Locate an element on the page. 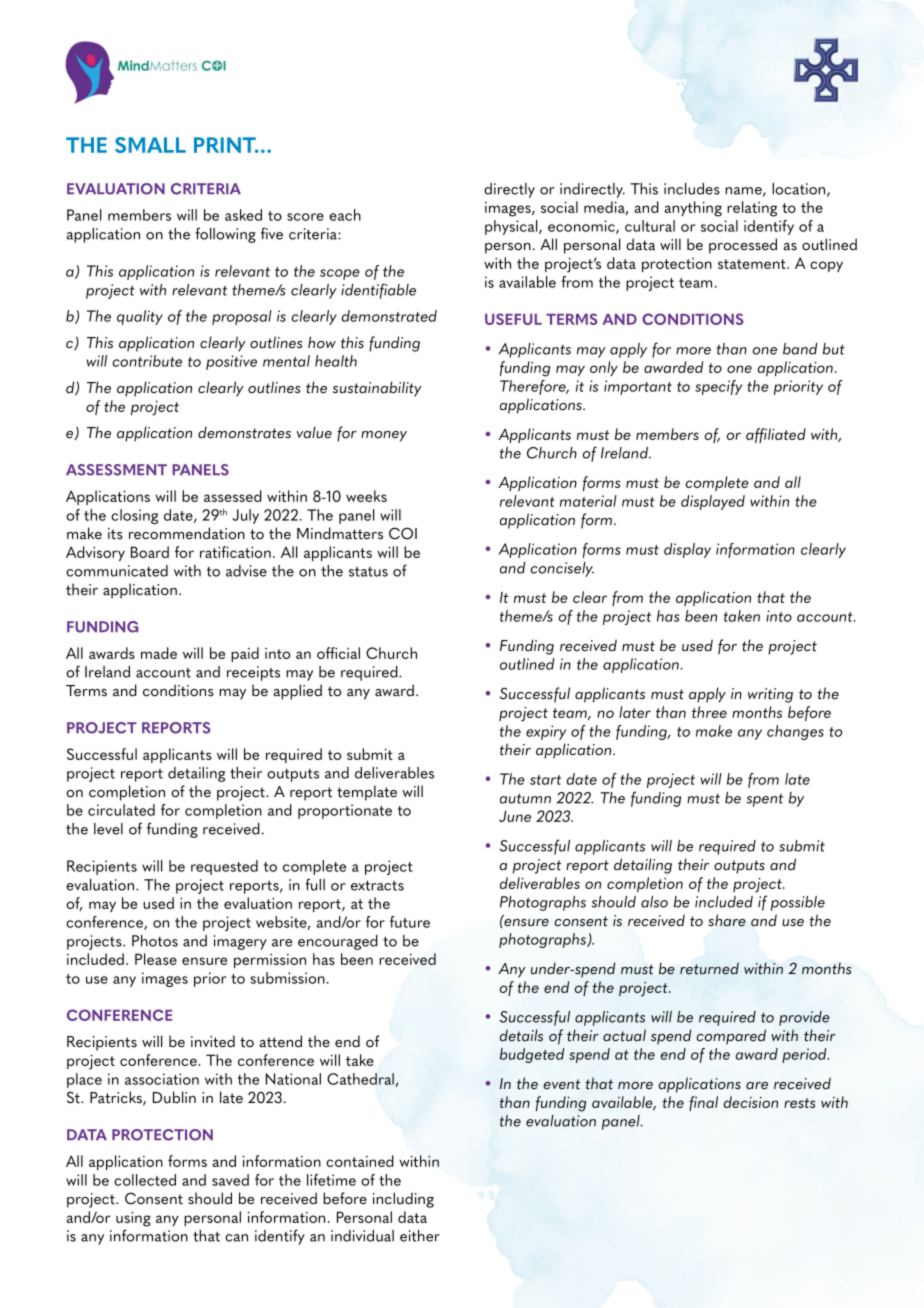 This page has height=1308, width=924. relating is located at coordinates (752, 209).
